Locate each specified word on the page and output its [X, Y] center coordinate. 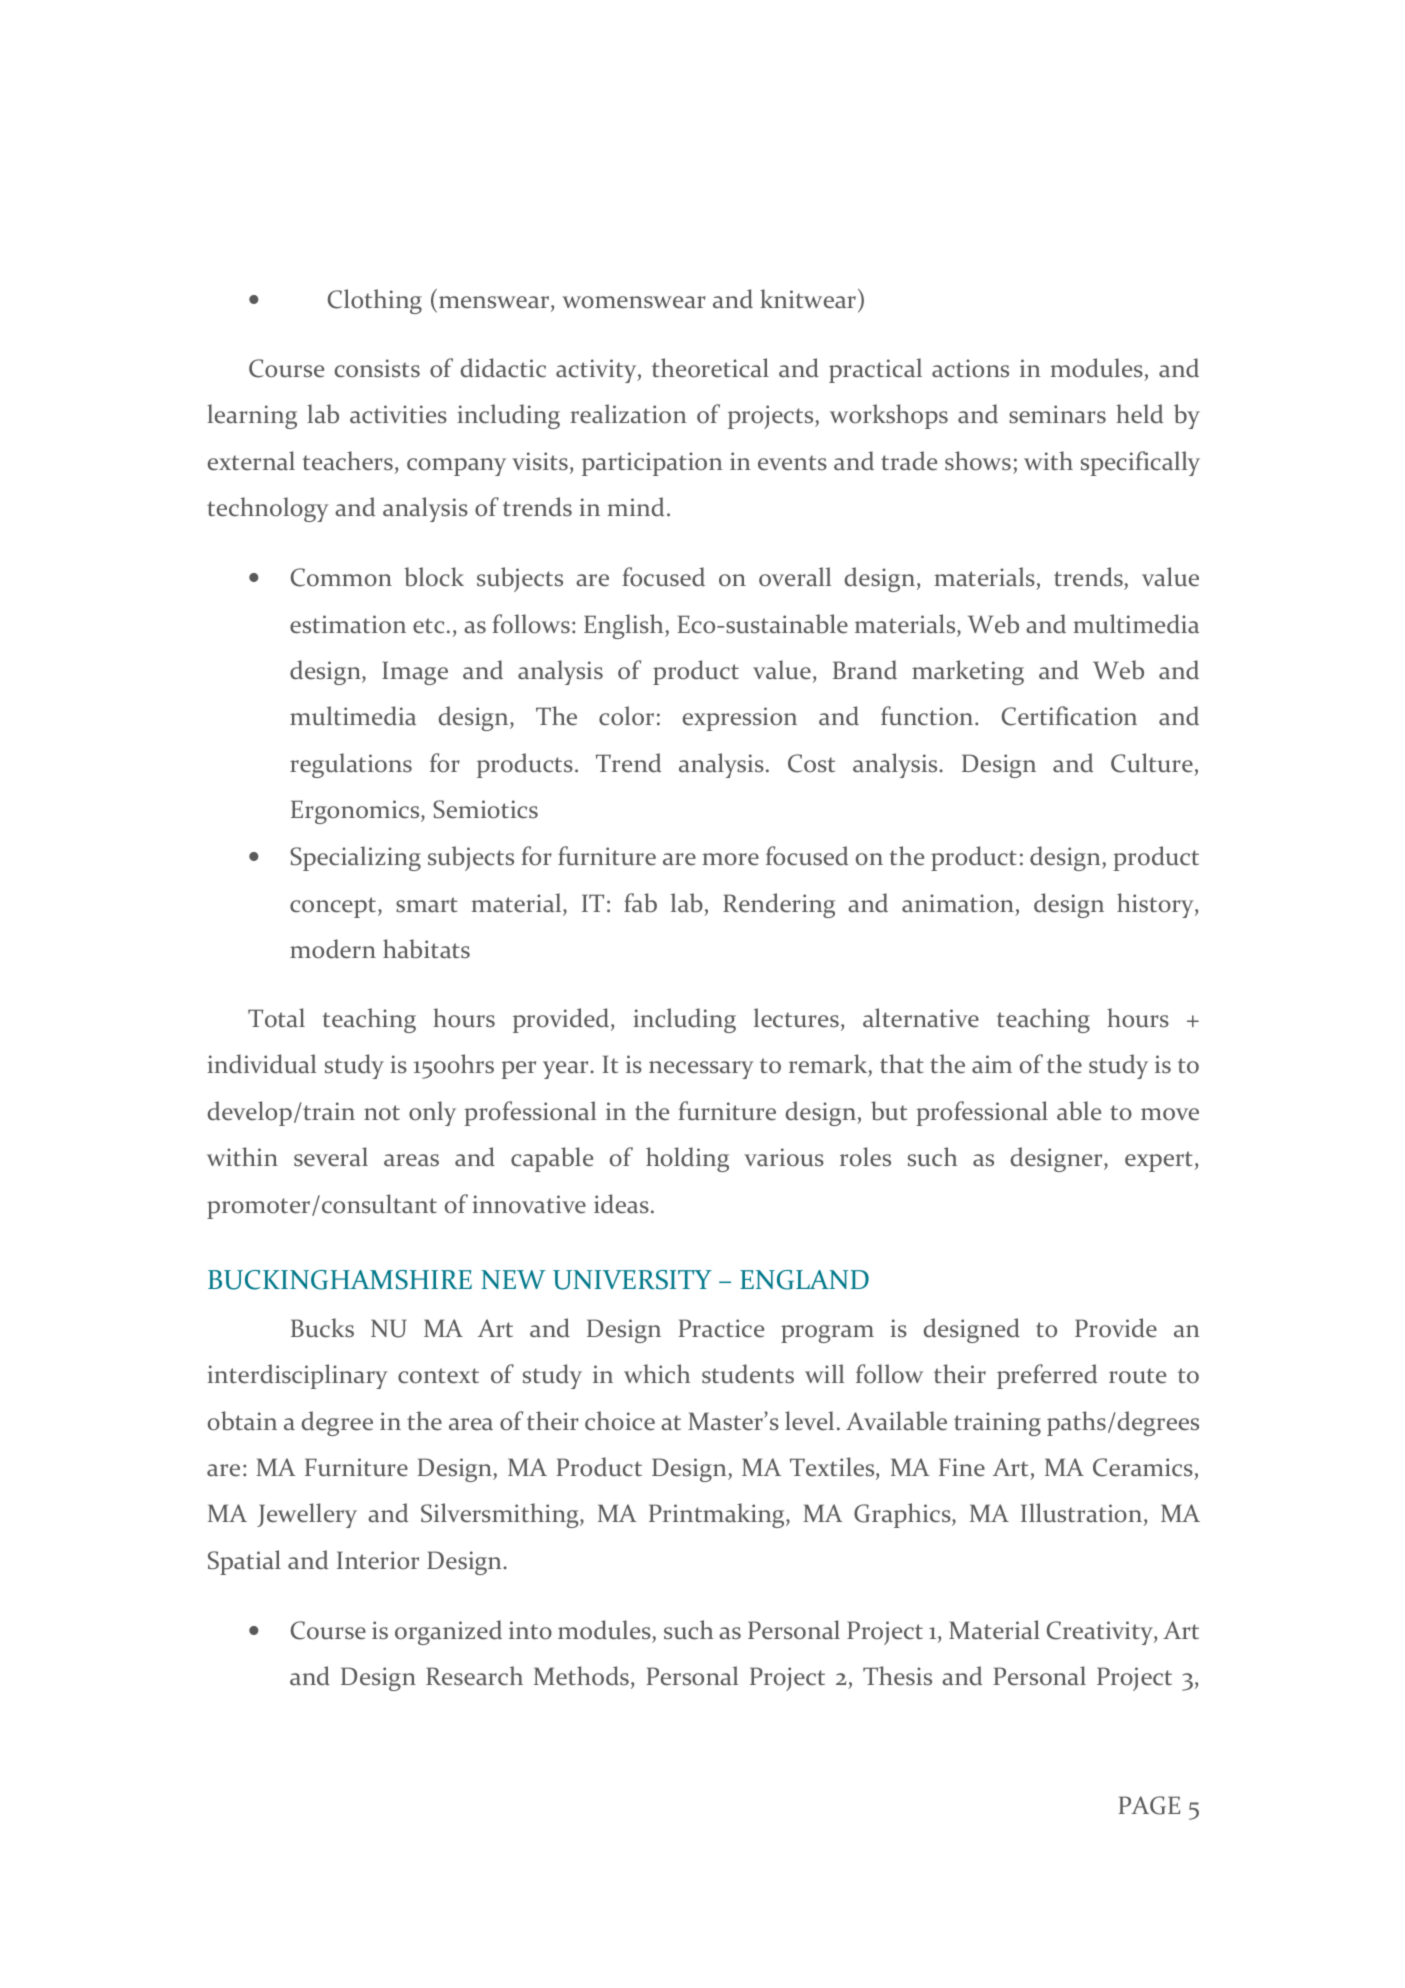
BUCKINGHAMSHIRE [340, 1280]
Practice [721, 1328]
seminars [1057, 414]
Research [474, 1676]
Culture [1152, 763]
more [731, 859]
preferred [1047, 1376]
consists [377, 368]
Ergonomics [356, 812]
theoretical [710, 368]
